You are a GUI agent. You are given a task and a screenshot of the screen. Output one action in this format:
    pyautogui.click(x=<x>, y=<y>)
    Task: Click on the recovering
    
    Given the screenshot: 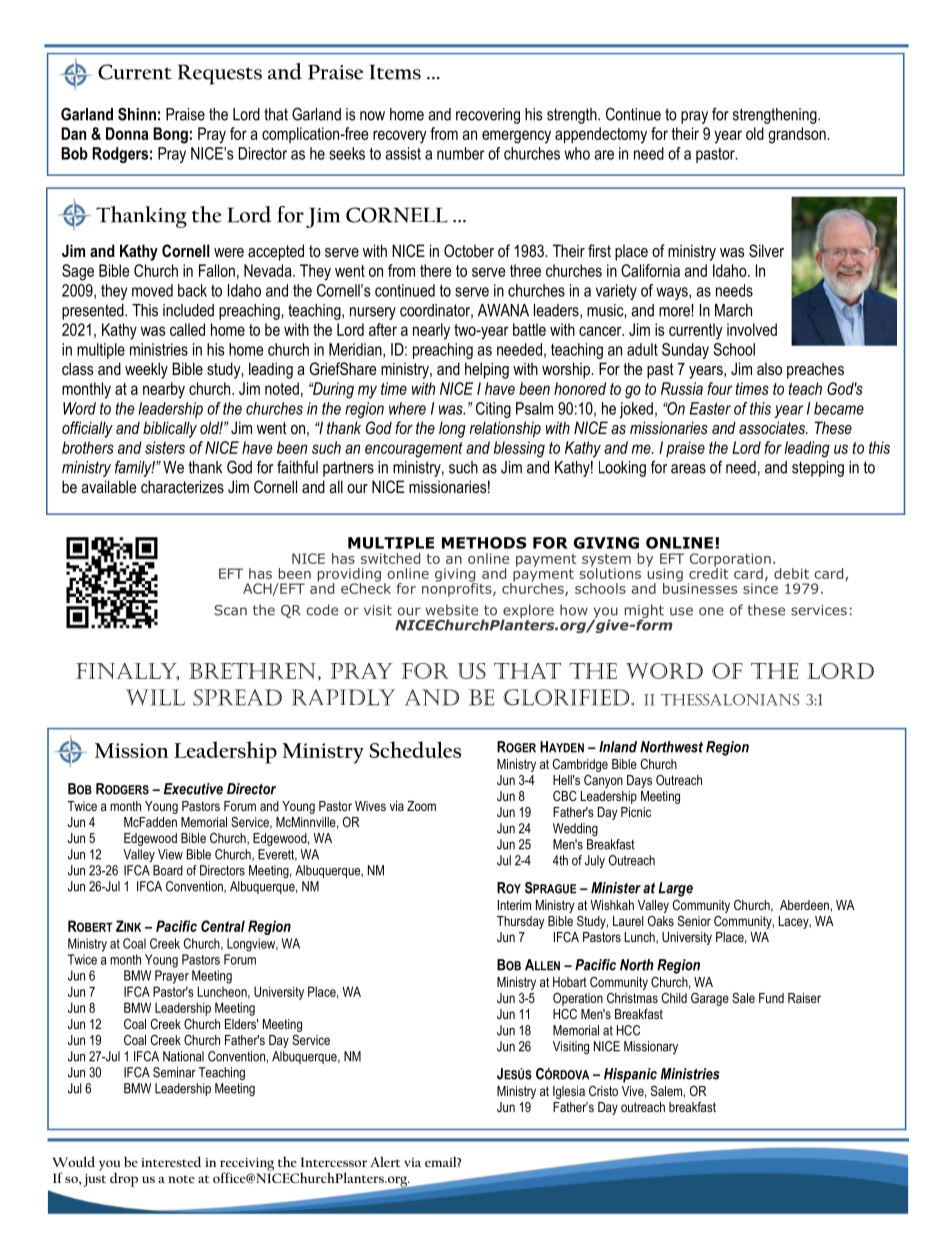 What is the action you would take?
    pyautogui.click(x=488, y=116)
